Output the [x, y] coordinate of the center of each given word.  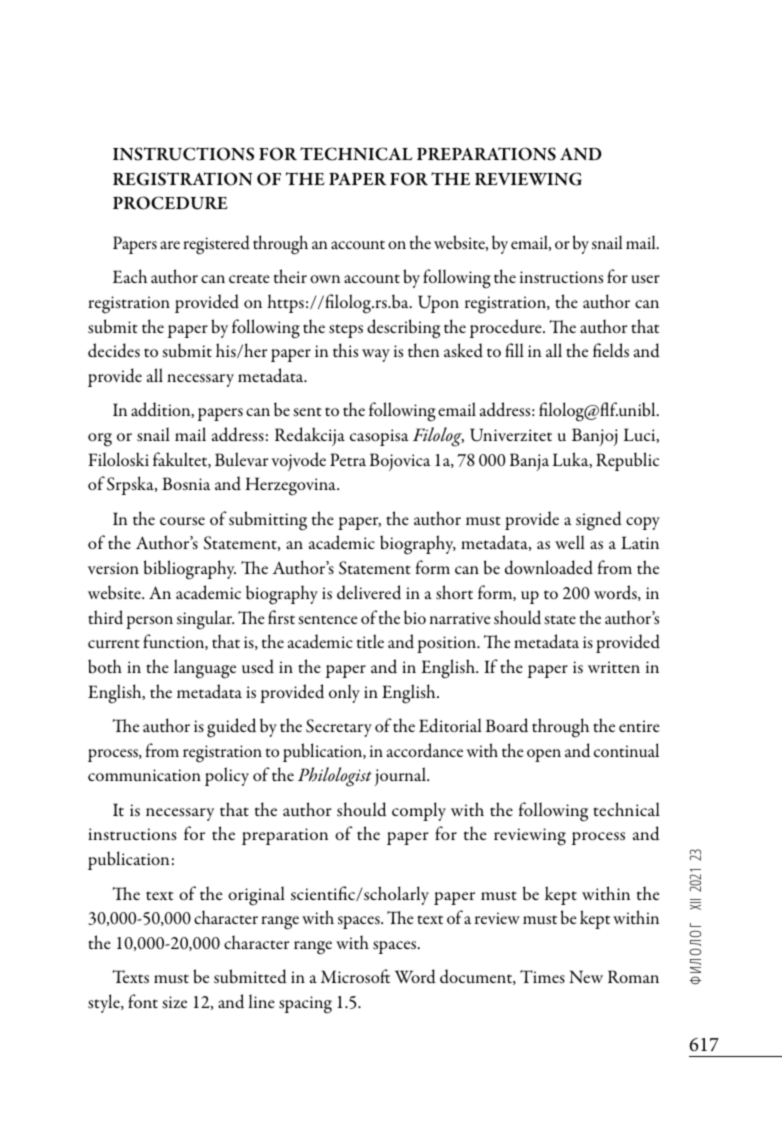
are [170, 245]
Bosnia [186, 483]
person [149, 622]
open [544, 755]
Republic [627, 461]
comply [419, 811]
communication [144, 775]
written [614, 667]
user [645, 279]
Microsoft [355, 976]
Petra [348, 459]
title [370, 641]
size [174, 1002]
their [290, 276]
